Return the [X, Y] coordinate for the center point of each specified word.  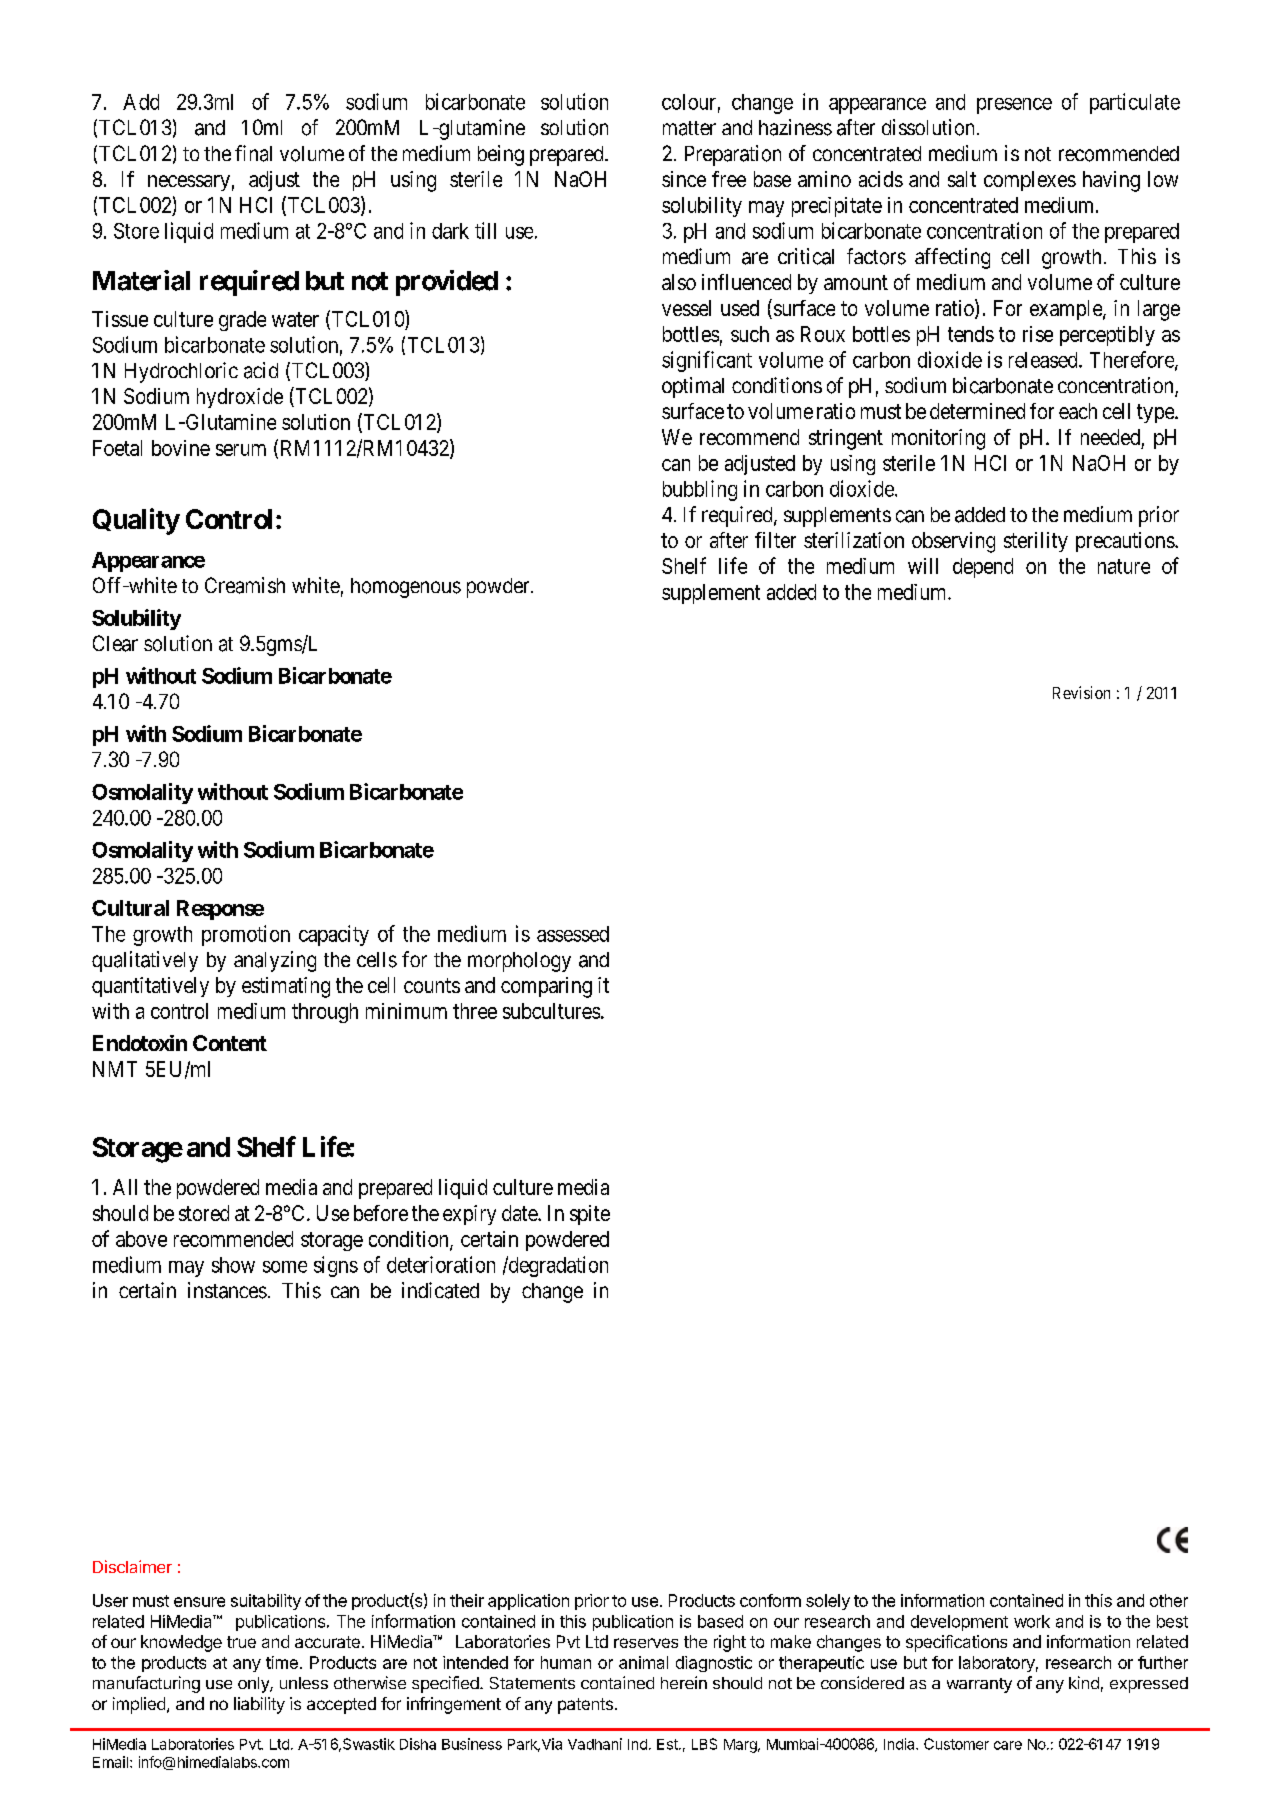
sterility [1036, 542]
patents [585, 1706]
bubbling [700, 490]
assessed [573, 934]
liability [259, 1705]
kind [1084, 1682]
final [253, 153]
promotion [246, 935]
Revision [1081, 692]
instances [227, 1290]
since [684, 179]
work [1032, 1621]
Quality [136, 521]
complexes [1030, 181]
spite [590, 1215]
